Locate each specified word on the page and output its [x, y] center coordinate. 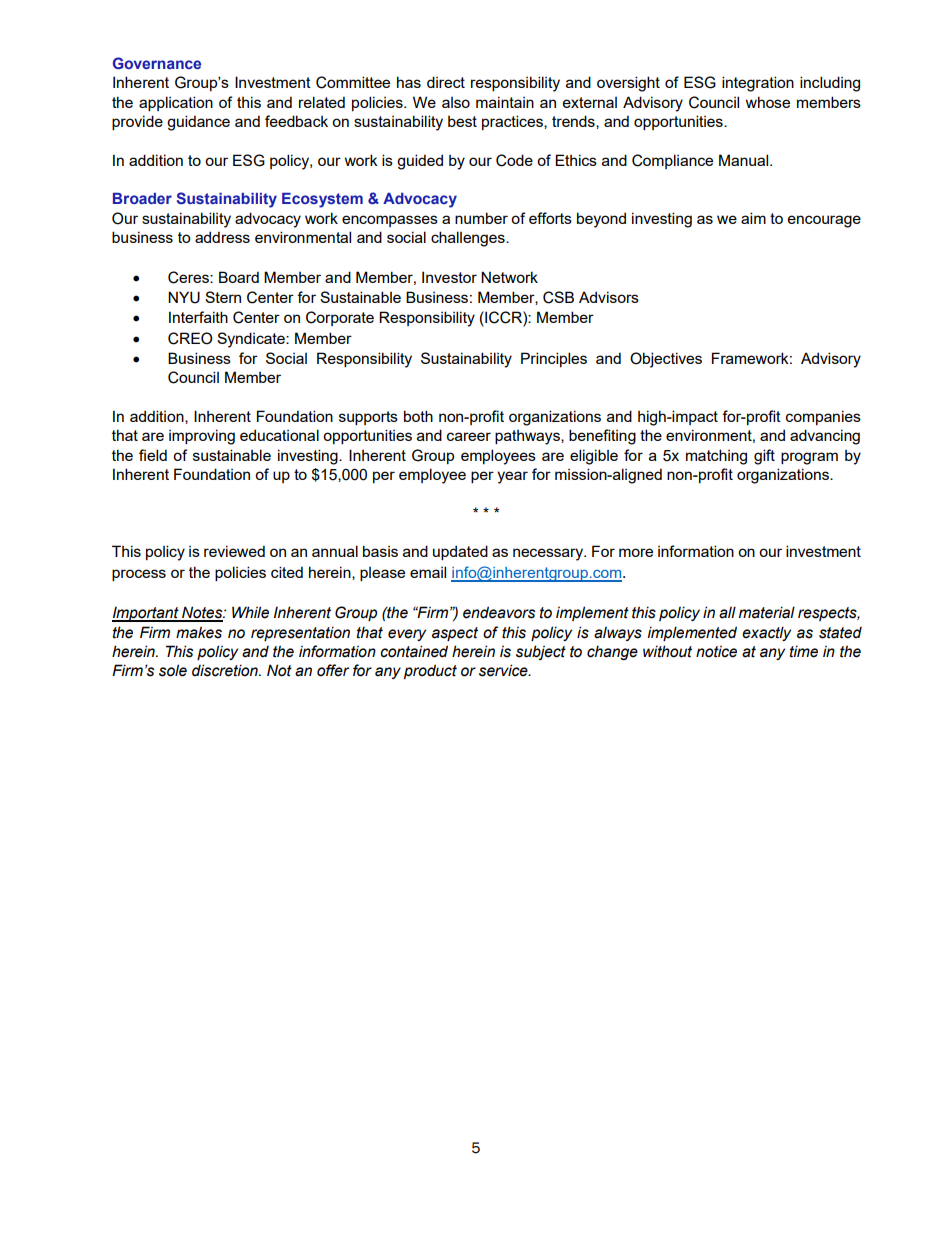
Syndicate [252, 340]
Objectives [666, 360]
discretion [226, 670]
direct [446, 82]
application [176, 103]
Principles [554, 359]
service [504, 670]
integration [758, 84]
